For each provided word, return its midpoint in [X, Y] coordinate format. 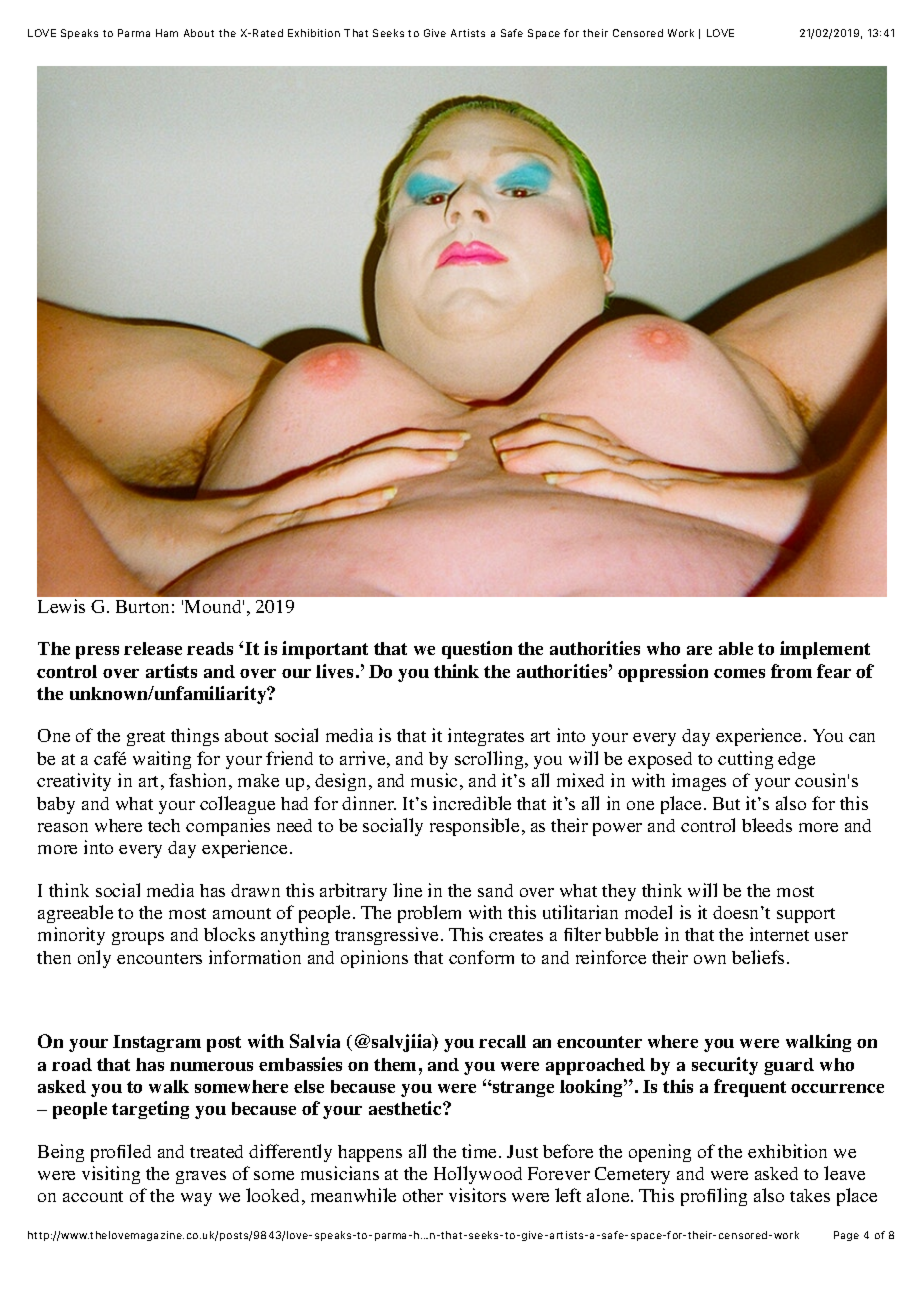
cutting [745, 760]
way [196, 1199]
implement [825, 650]
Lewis [61, 606]
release [153, 648]
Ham [167, 33]
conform [481, 957]
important [325, 650]
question [477, 650]
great [146, 738]
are [699, 650]
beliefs [758, 957]
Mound [214, 606]
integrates [486, 737]
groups [138, 938]
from [791, 671]
